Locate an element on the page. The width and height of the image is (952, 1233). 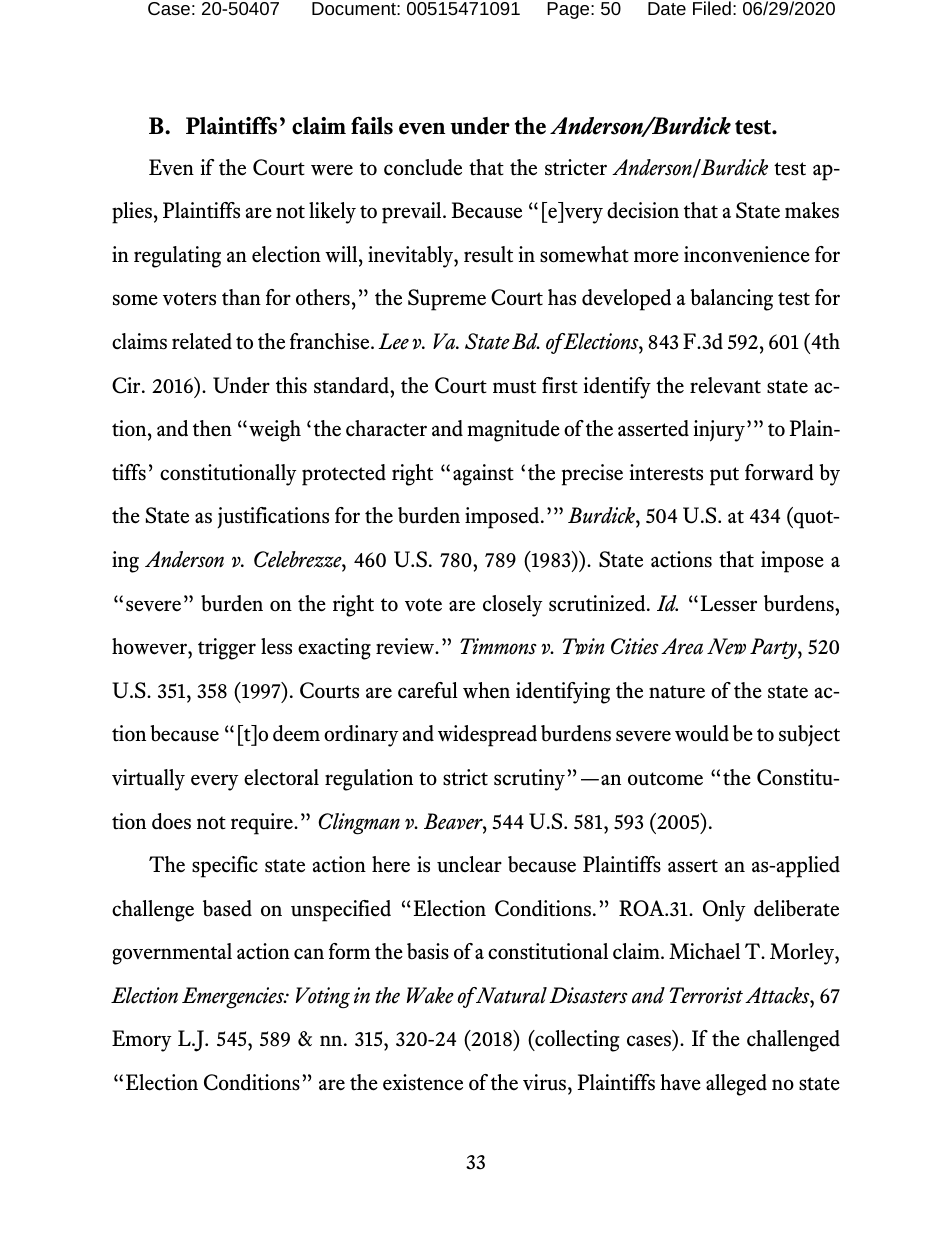
regulating is located at coordinates (177, 257).
